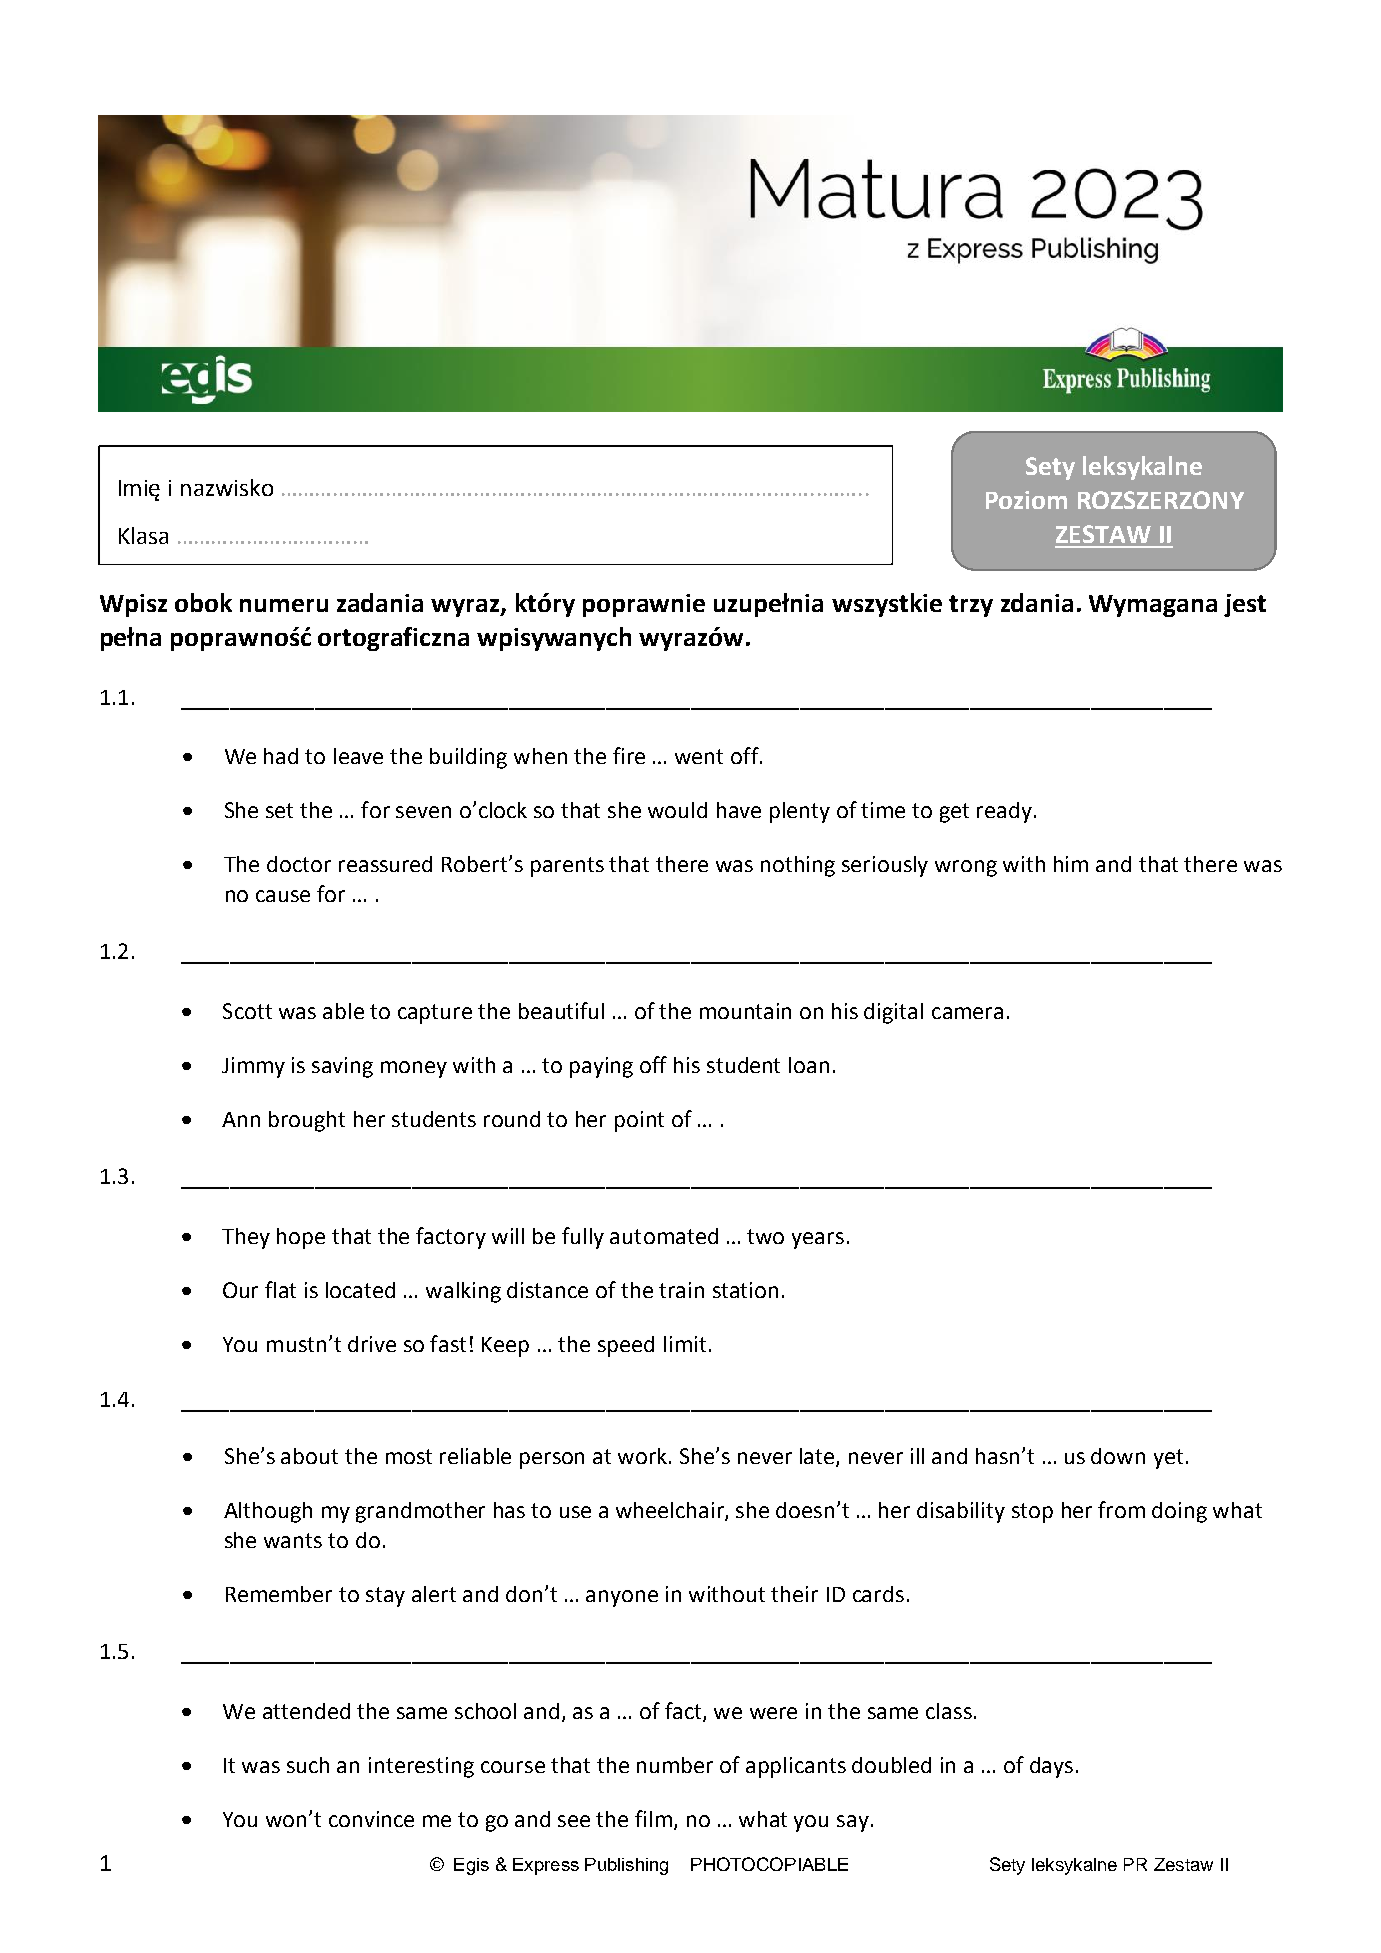 This screenshot has width=1381, height=1953. What do you see at coordinates (794, 1594) in the screenshot?
I see `their` at bounding box center [794, 1594].
